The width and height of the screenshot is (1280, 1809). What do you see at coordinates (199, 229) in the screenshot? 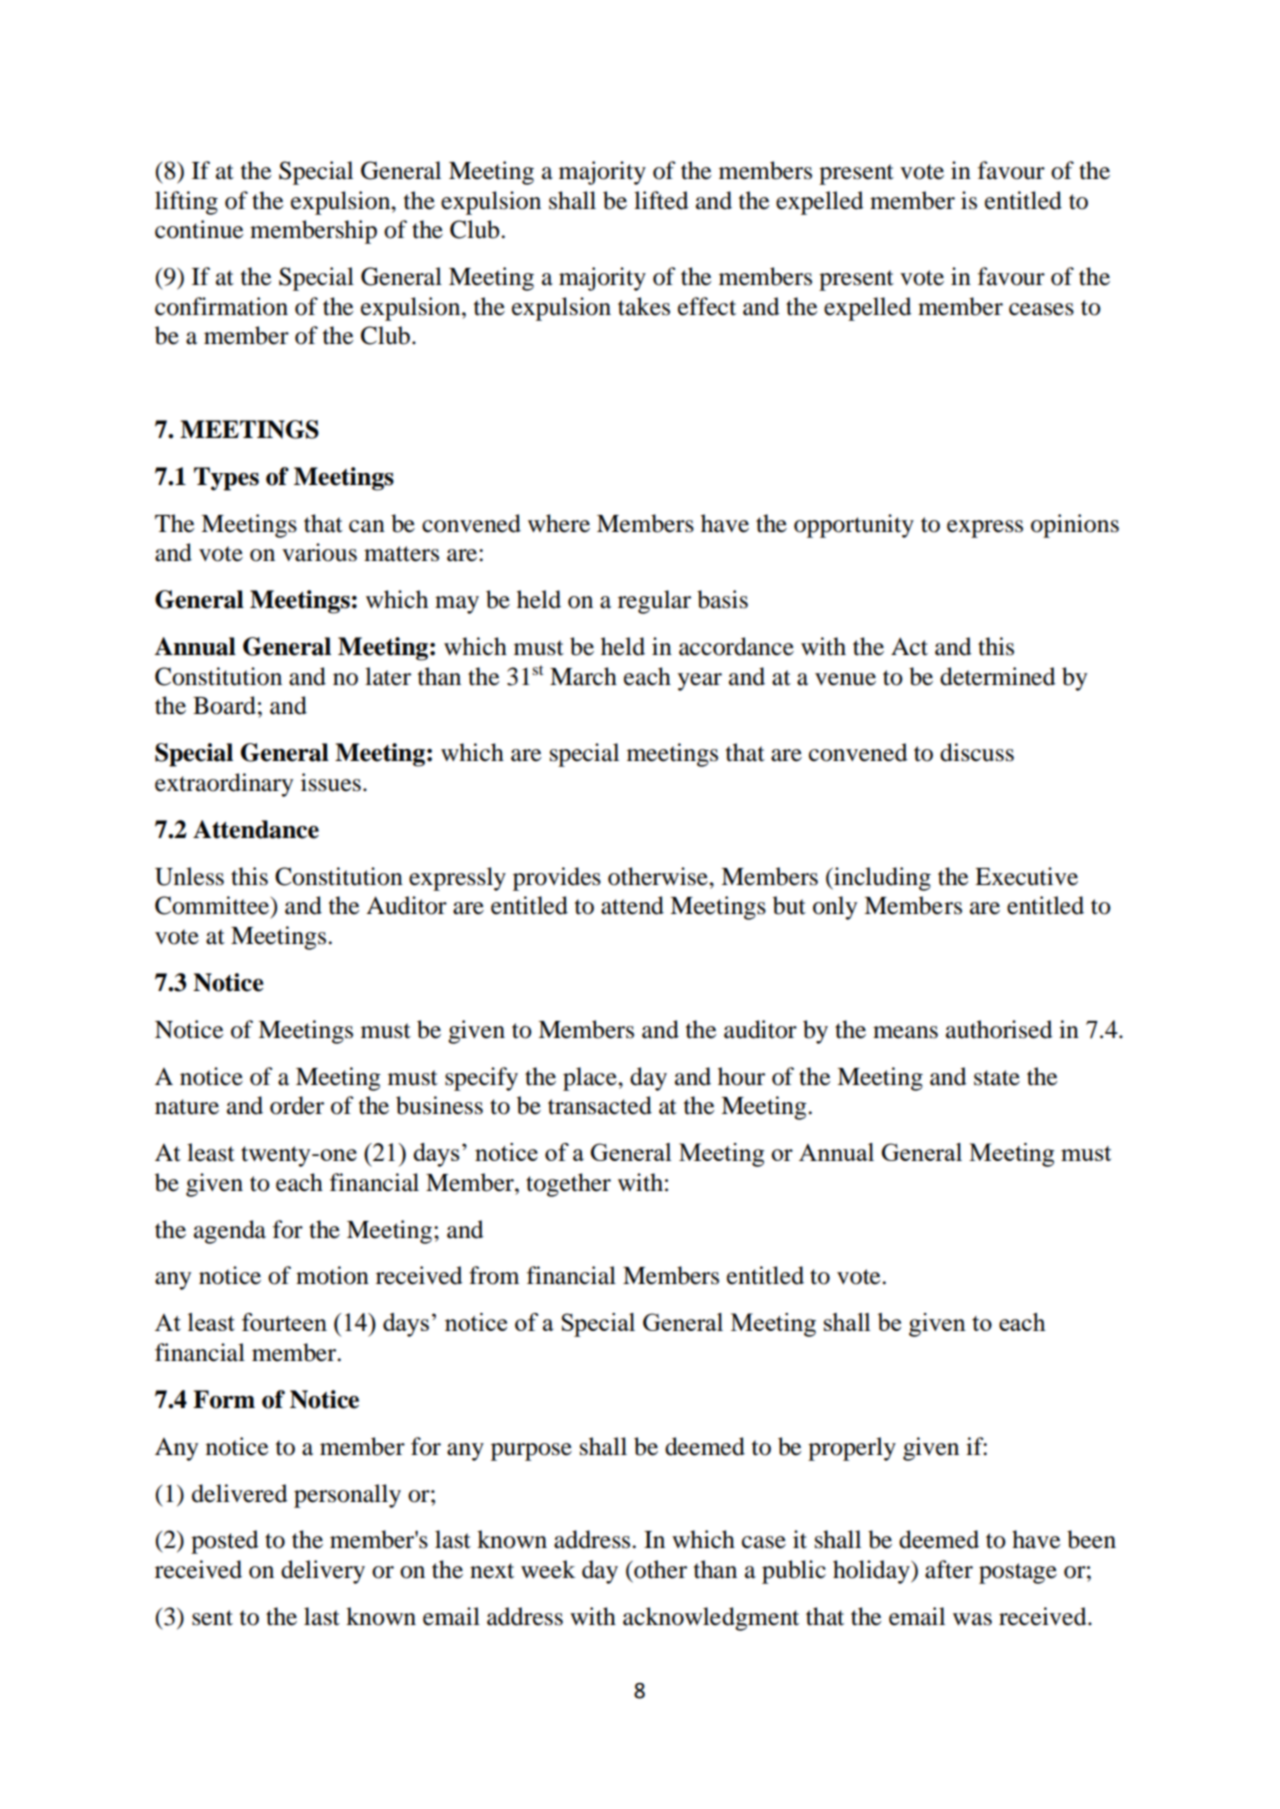
I see `continue` at bounding box center [199, 229].
